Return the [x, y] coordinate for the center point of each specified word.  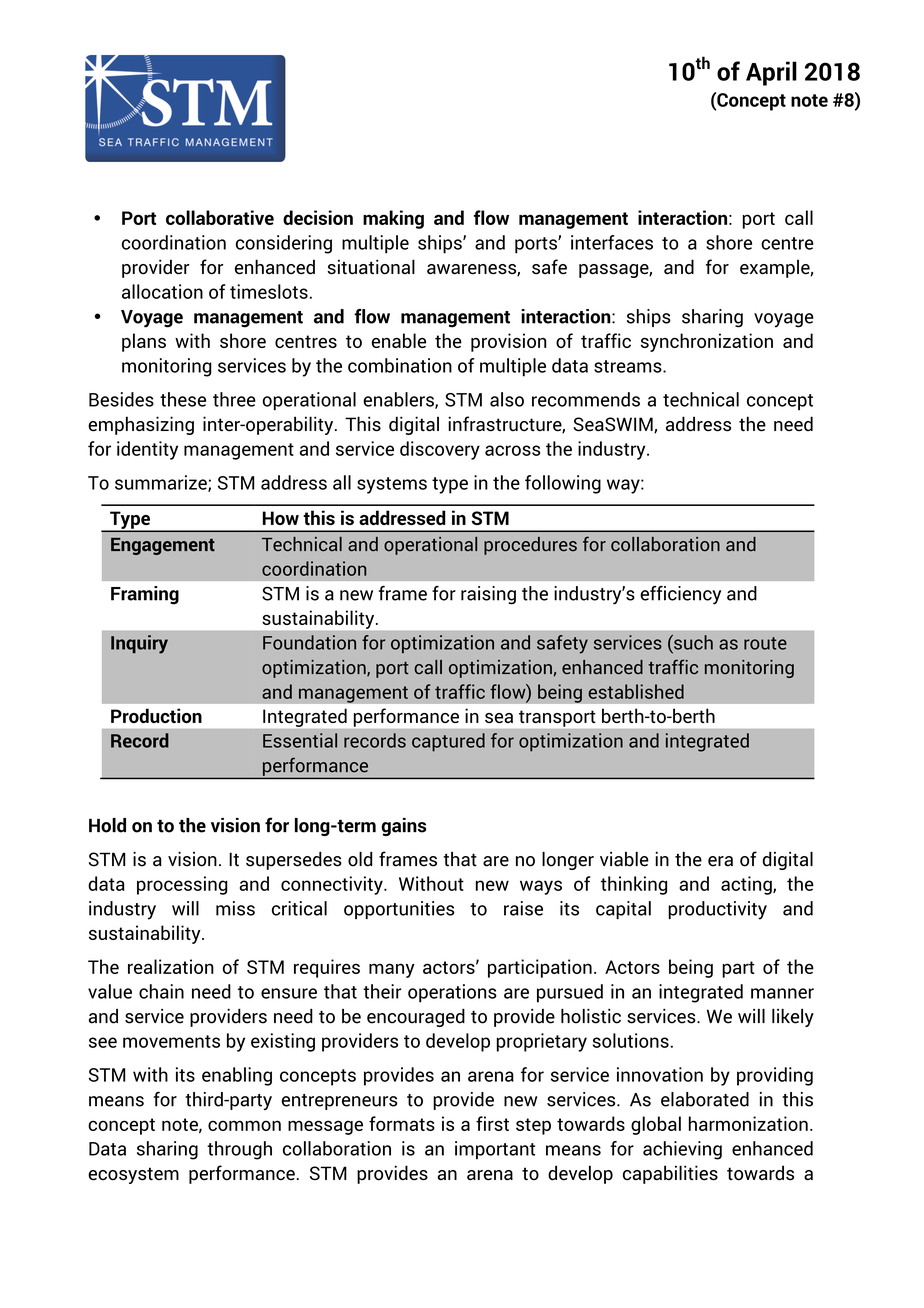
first [492, 1123]
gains [403, 827]
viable [624, 859]
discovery [440, 450]
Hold [107, 825]
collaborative [220, 217]
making [393, 219]
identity [147, 450]
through [239, 1150]
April [771, 73]
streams [629, 366]
